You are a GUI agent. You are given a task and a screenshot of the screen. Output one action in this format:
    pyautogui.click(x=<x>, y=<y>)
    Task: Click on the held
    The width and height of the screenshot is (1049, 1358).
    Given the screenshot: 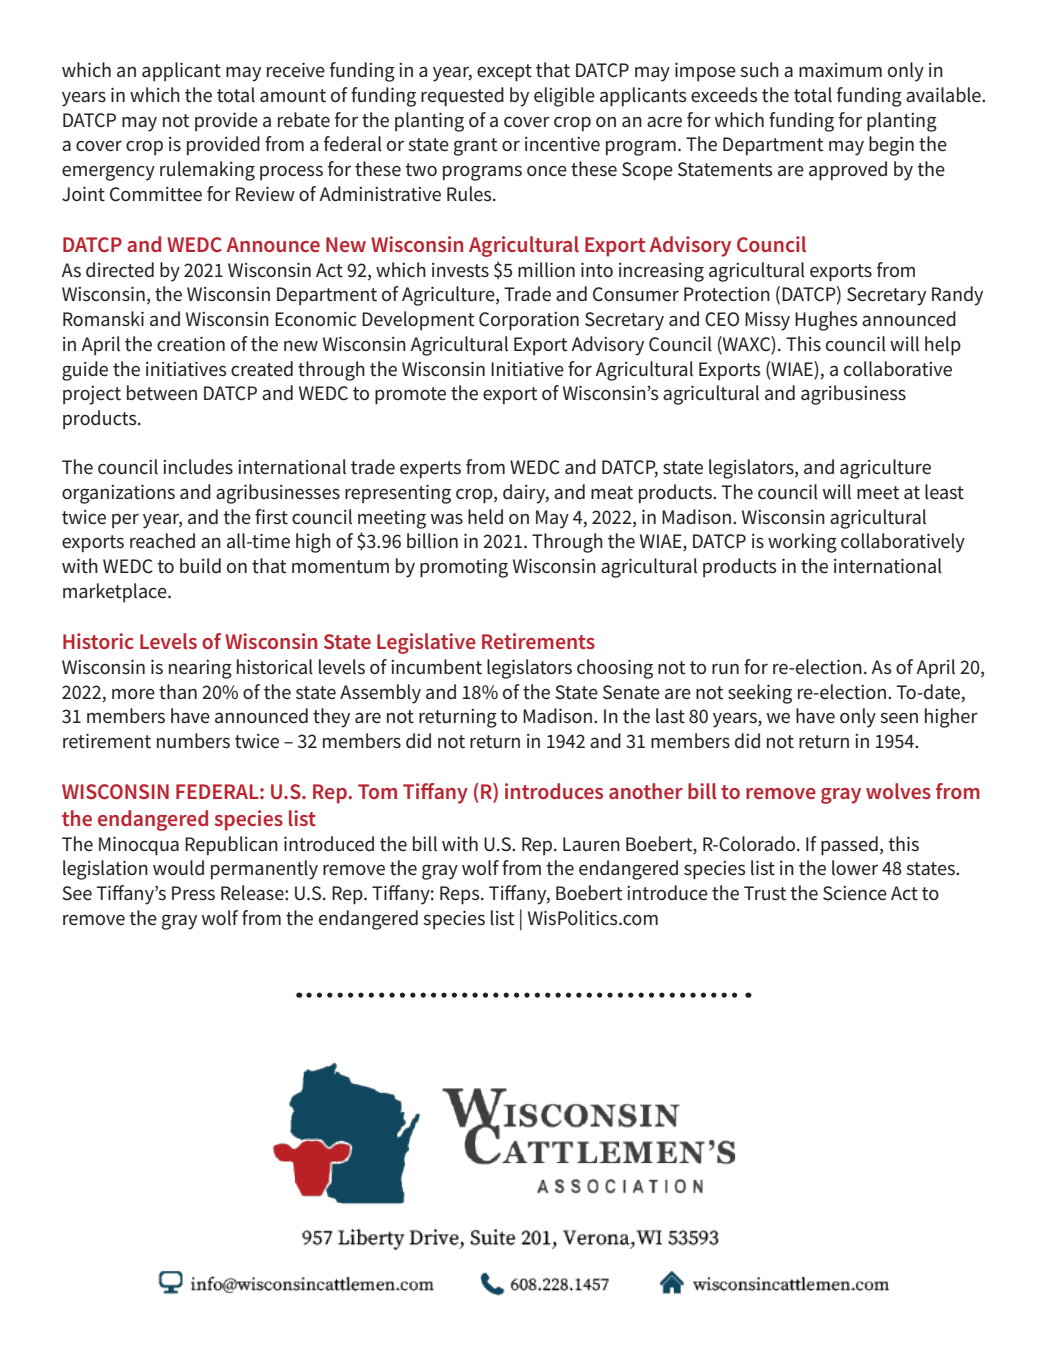 What is the action you would take?
    pyautogui.click(x=485, y=517)
